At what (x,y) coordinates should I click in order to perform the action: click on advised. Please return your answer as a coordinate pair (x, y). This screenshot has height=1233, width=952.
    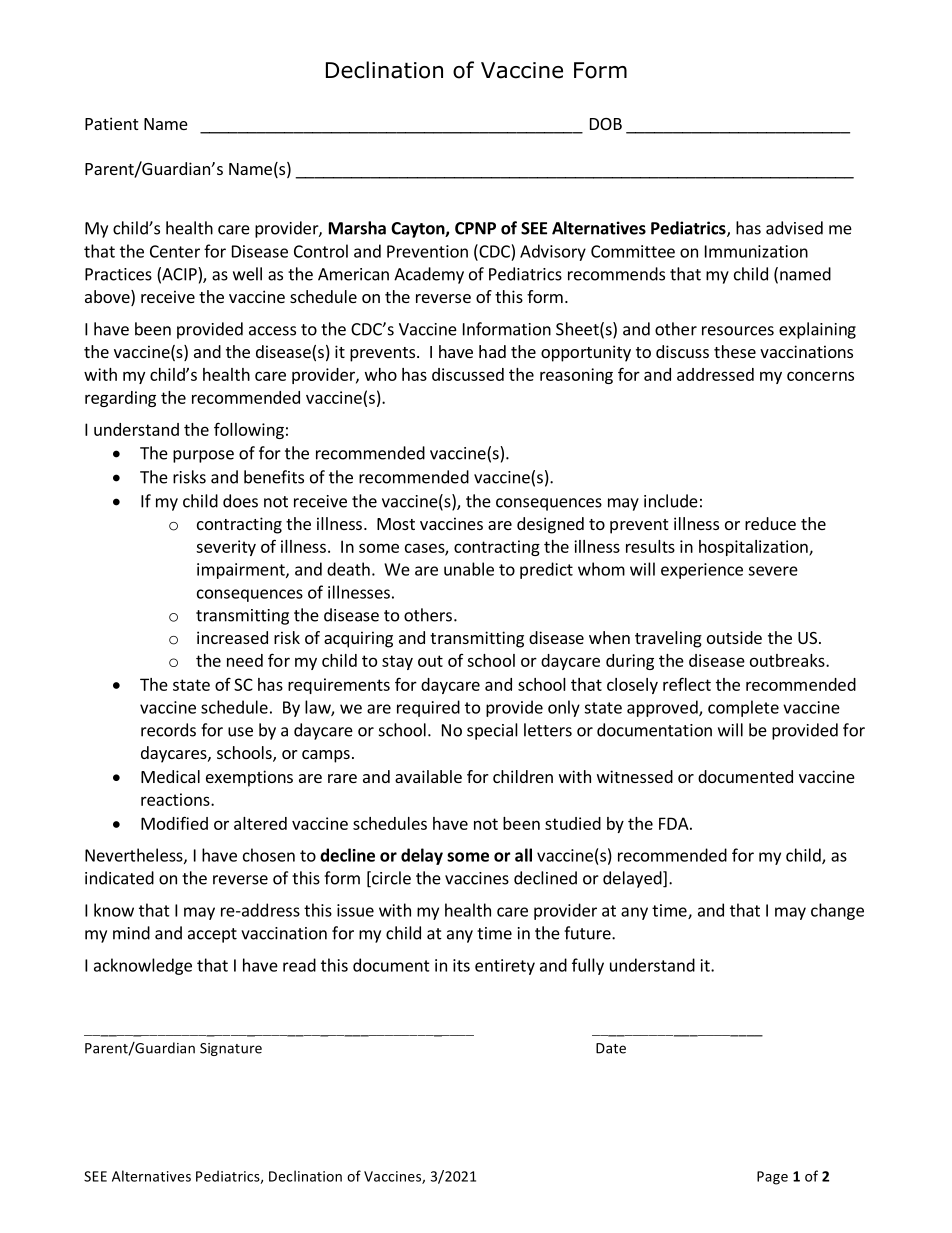
    Looking at the image, I should click on (794, 228).
